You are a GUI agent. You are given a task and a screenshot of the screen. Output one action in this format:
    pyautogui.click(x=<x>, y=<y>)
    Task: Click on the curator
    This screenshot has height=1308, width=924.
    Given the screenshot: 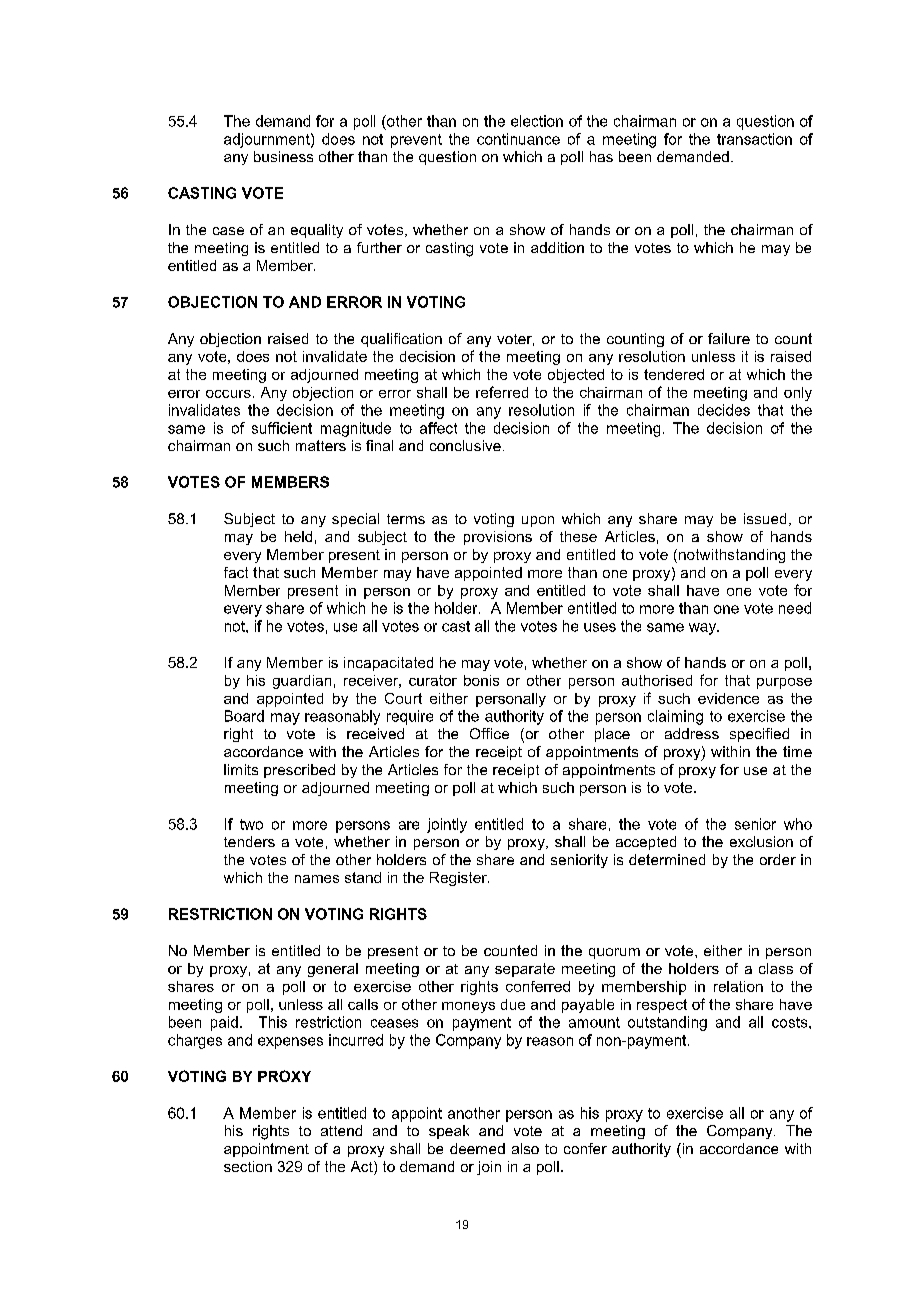 What is the action you would take?
    pyautogui.click(x=433, y=680)
